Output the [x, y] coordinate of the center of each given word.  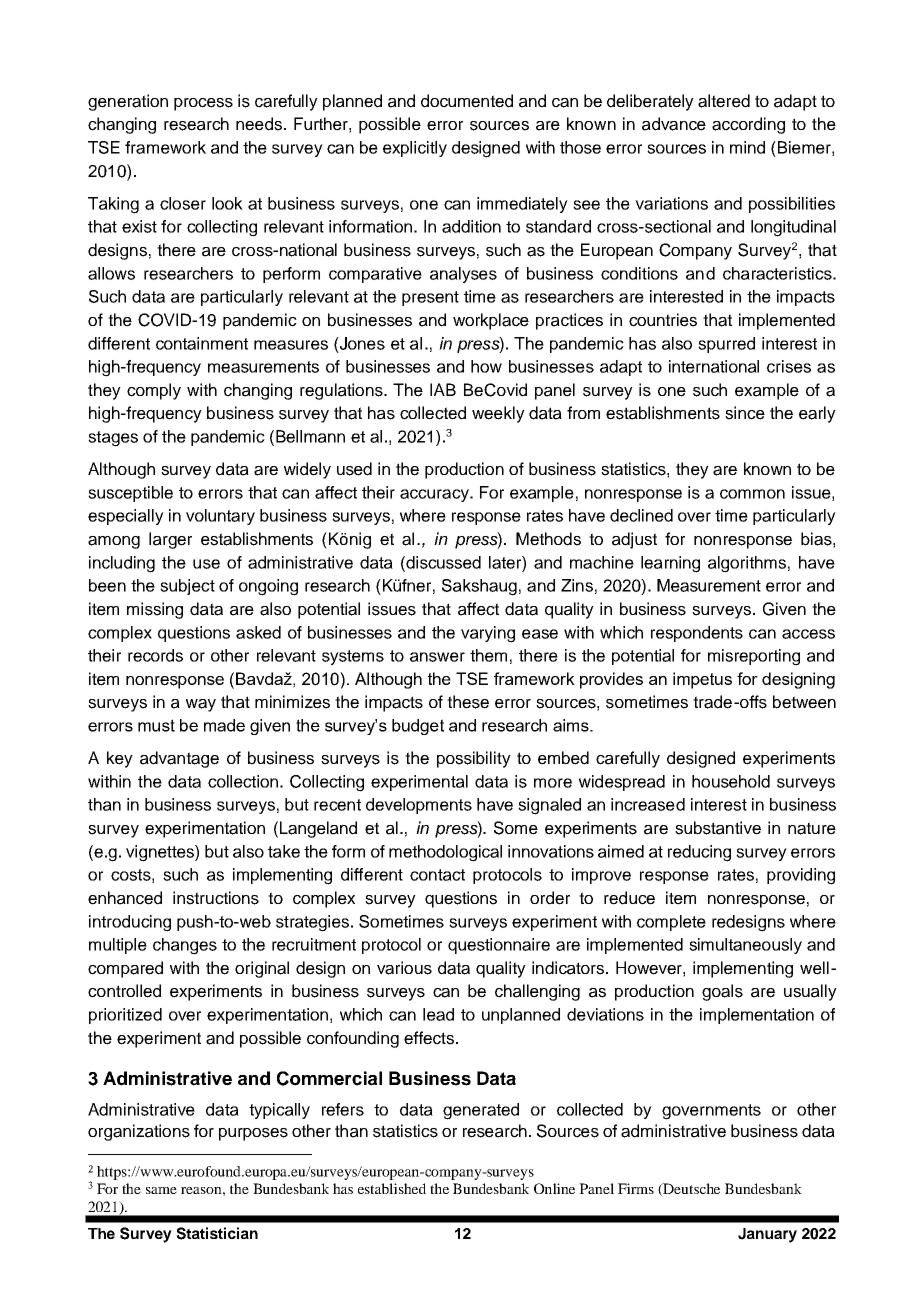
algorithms [747, 564]
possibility [474, 759]
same [161, 1190]
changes [185, 946]
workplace [491, 321]
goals [722, 992]
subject [187, 587]
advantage [179, 759]
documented [467, 101]
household [731, 781]
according [748, 125]
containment [202, 343]
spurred [726, 345]
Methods [548, 539]
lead [438, 1014]
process [203, 104]
